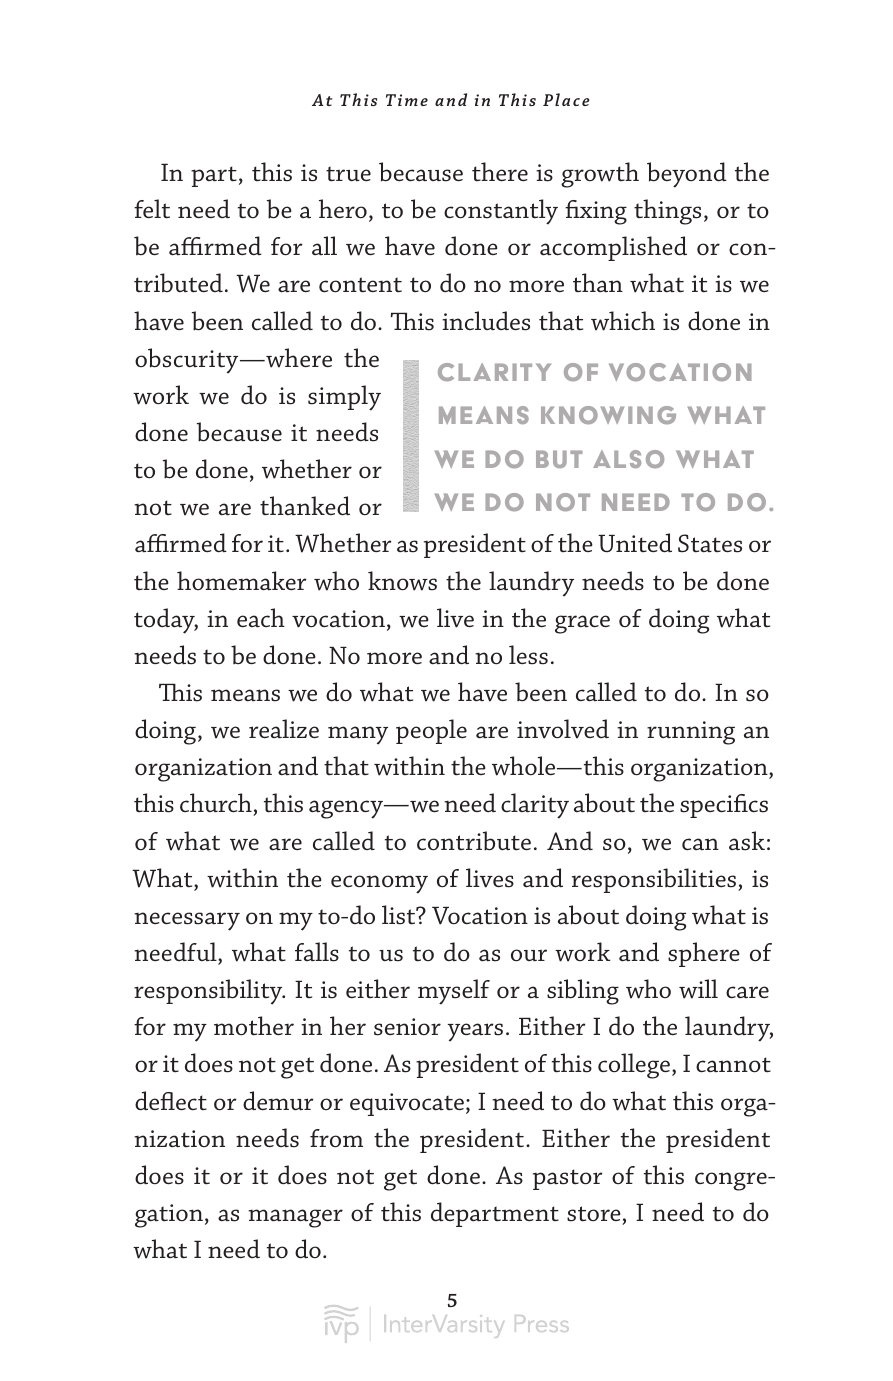 This screenshot has height=1381, width=893. I want to click on responsibility, so click(209, 992).
